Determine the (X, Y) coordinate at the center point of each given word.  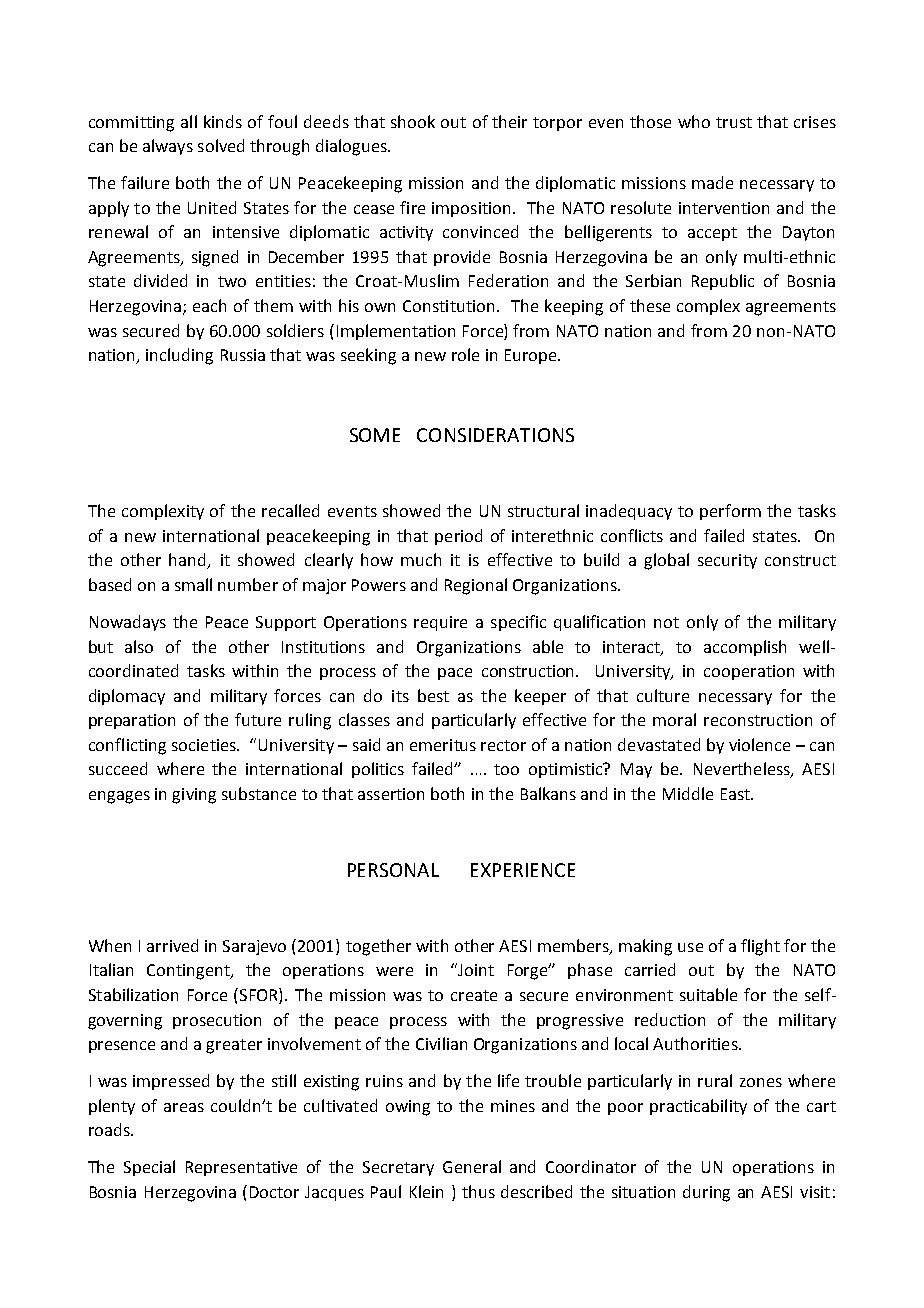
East (736, 794)
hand (189, 561)
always (168, 147)
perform (730, 512)
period (458, 537)
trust (734, 122)
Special (149, 1168)
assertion (391, 794)
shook (413, 121)
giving (194, 796)
